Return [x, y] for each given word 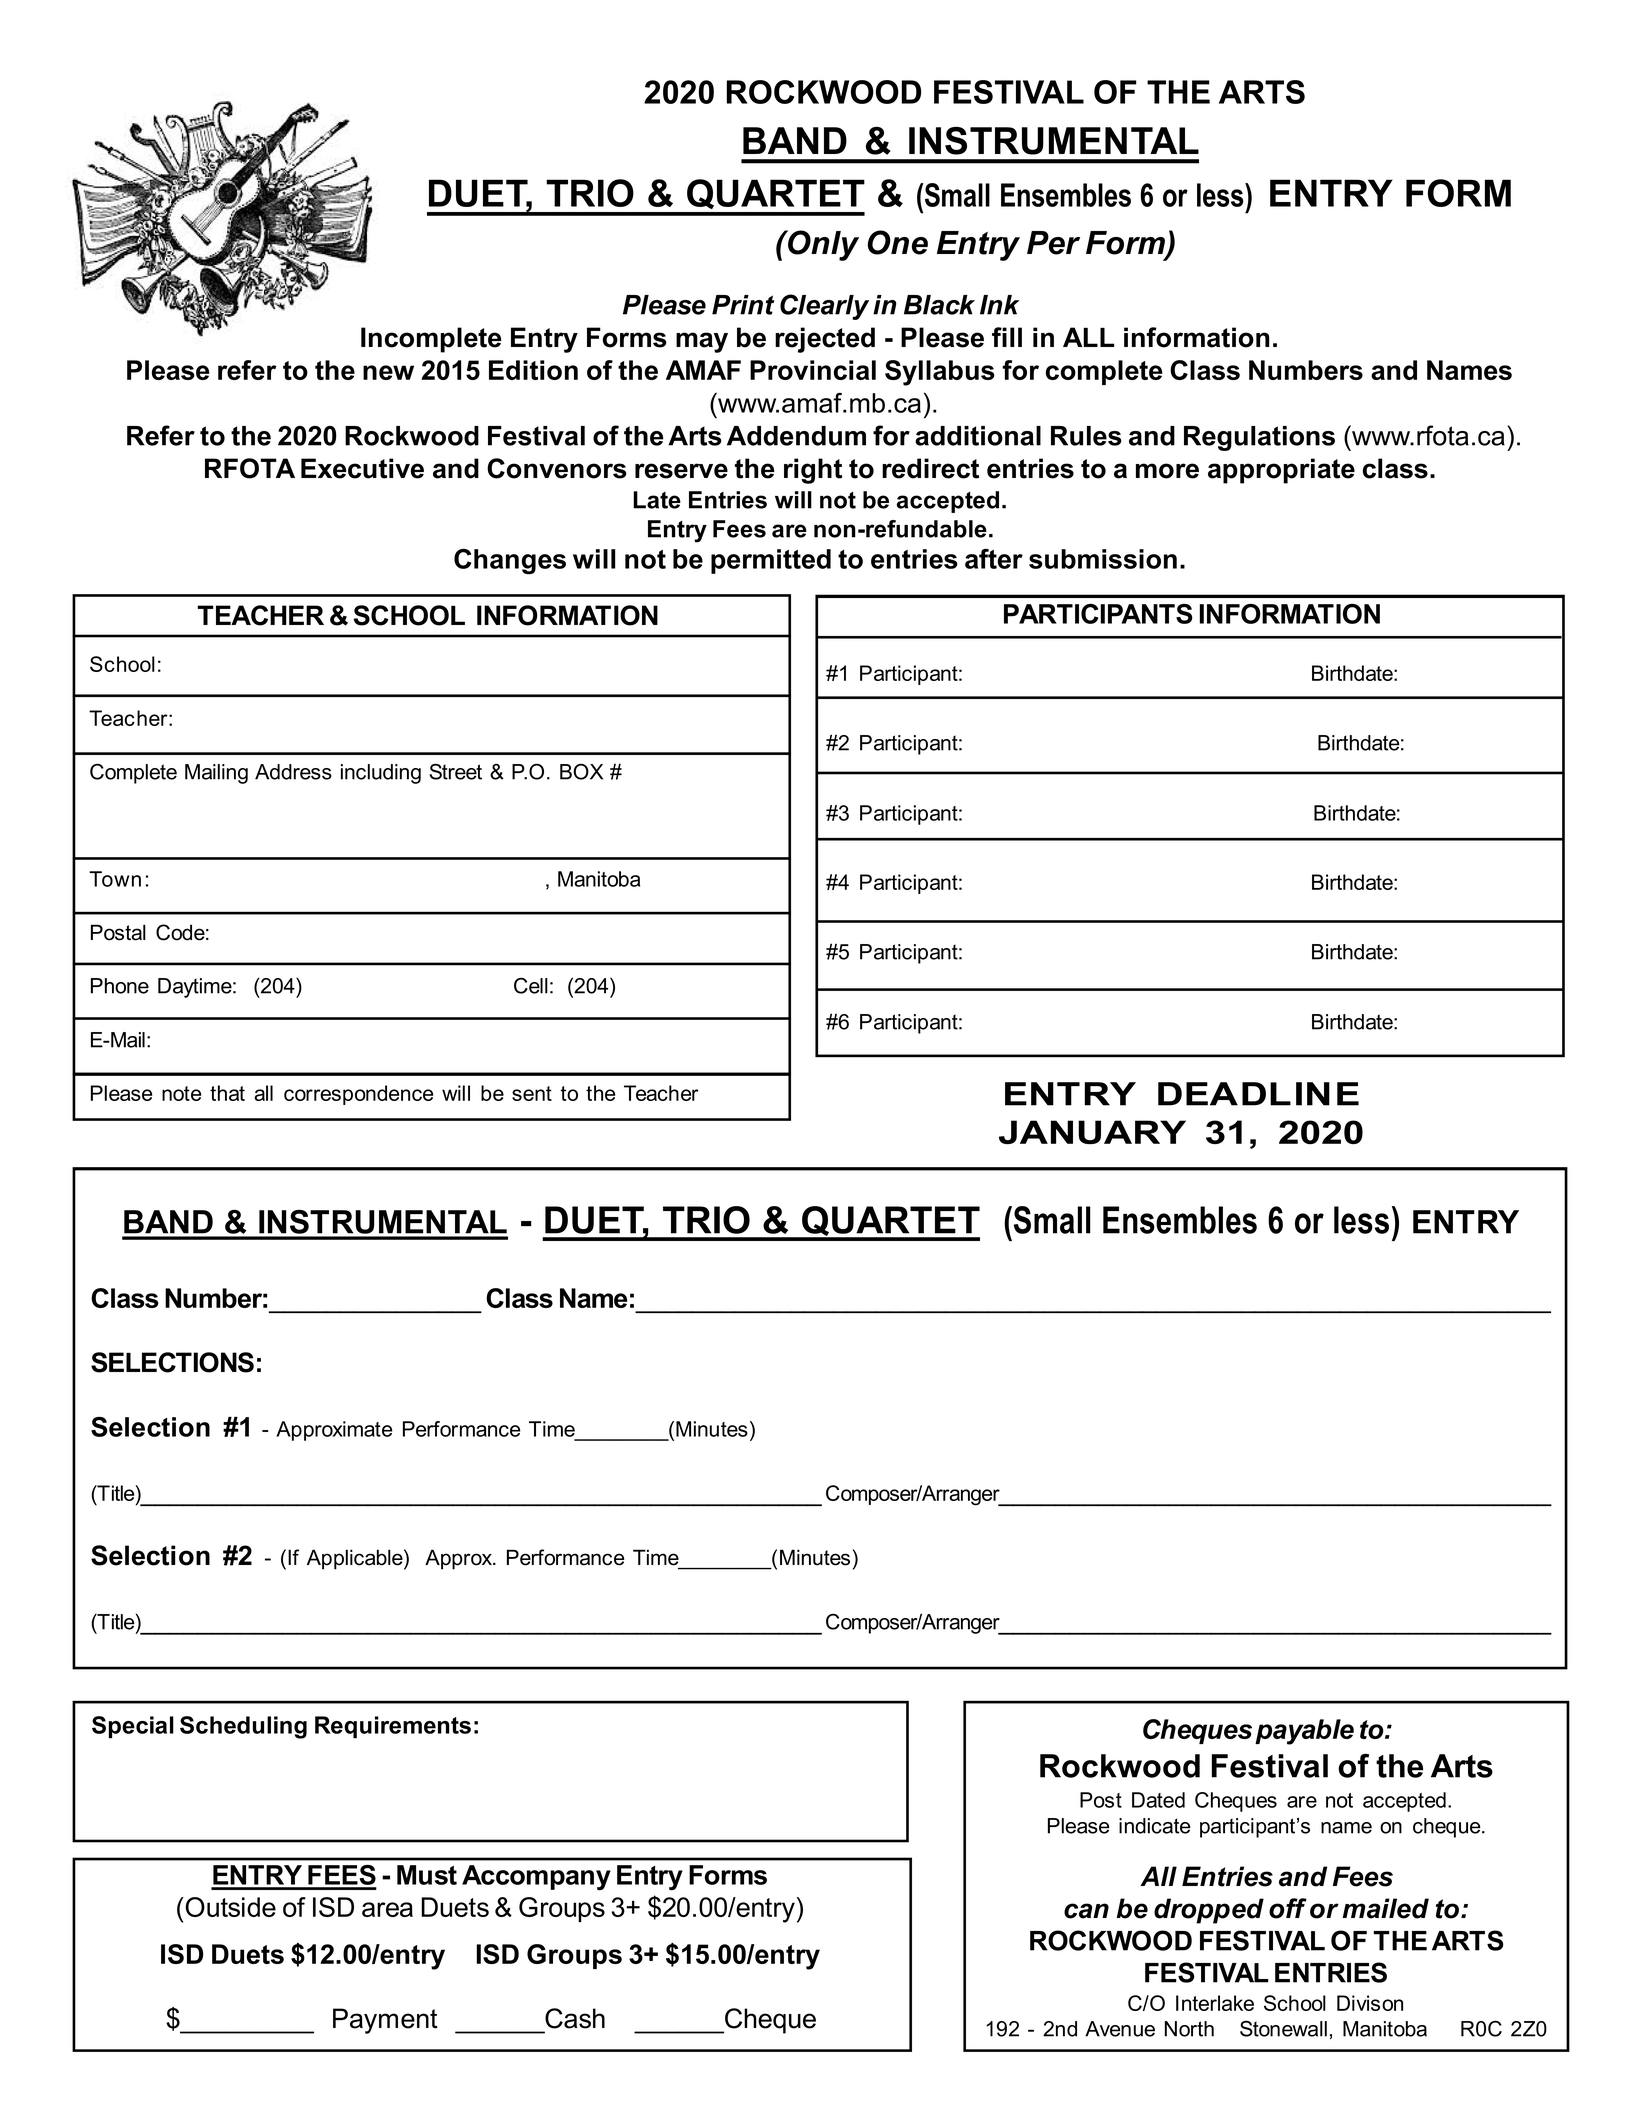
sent [532, 1093]
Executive [362, 468]
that [227, 1093]
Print [743, 305]
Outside [229, 1907]
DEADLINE [1258, 1094]
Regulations [1259, 438]
